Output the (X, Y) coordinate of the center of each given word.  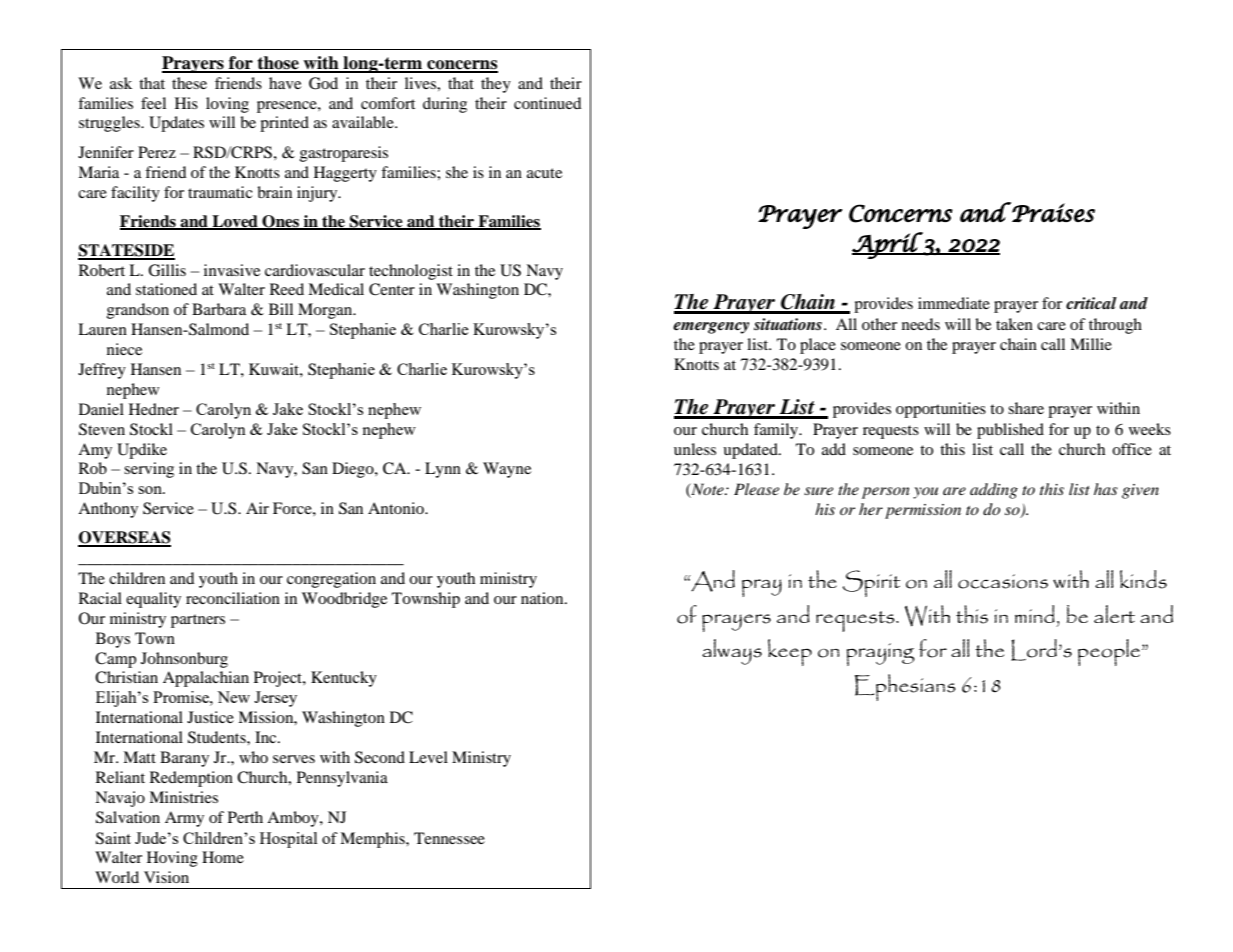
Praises (1053, 212)
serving (149, 470)
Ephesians (905, 687)
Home (223, 857)
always (732, 652)
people (1109, 652)
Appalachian (206, 679)
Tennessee (449, 838)
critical (1091, 303)
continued (548, 103)
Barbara (219, 309)
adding (994, 491)
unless (695, 449)
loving (227, 105)
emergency (711, 328)
